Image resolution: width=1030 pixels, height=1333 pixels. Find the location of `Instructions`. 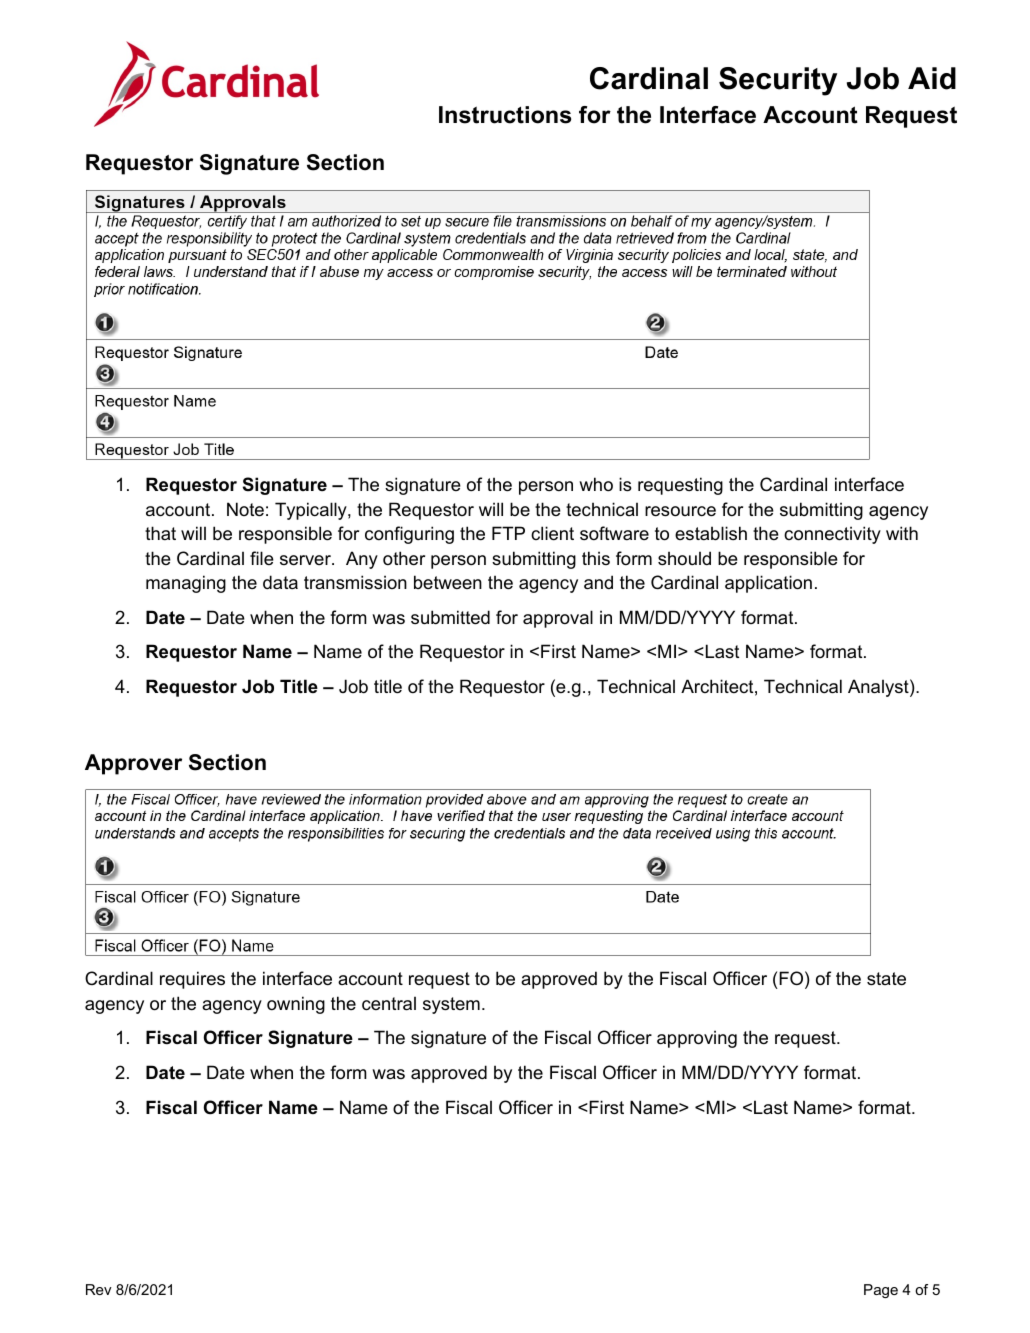

Instructions is located at coordinates (505, 115).
